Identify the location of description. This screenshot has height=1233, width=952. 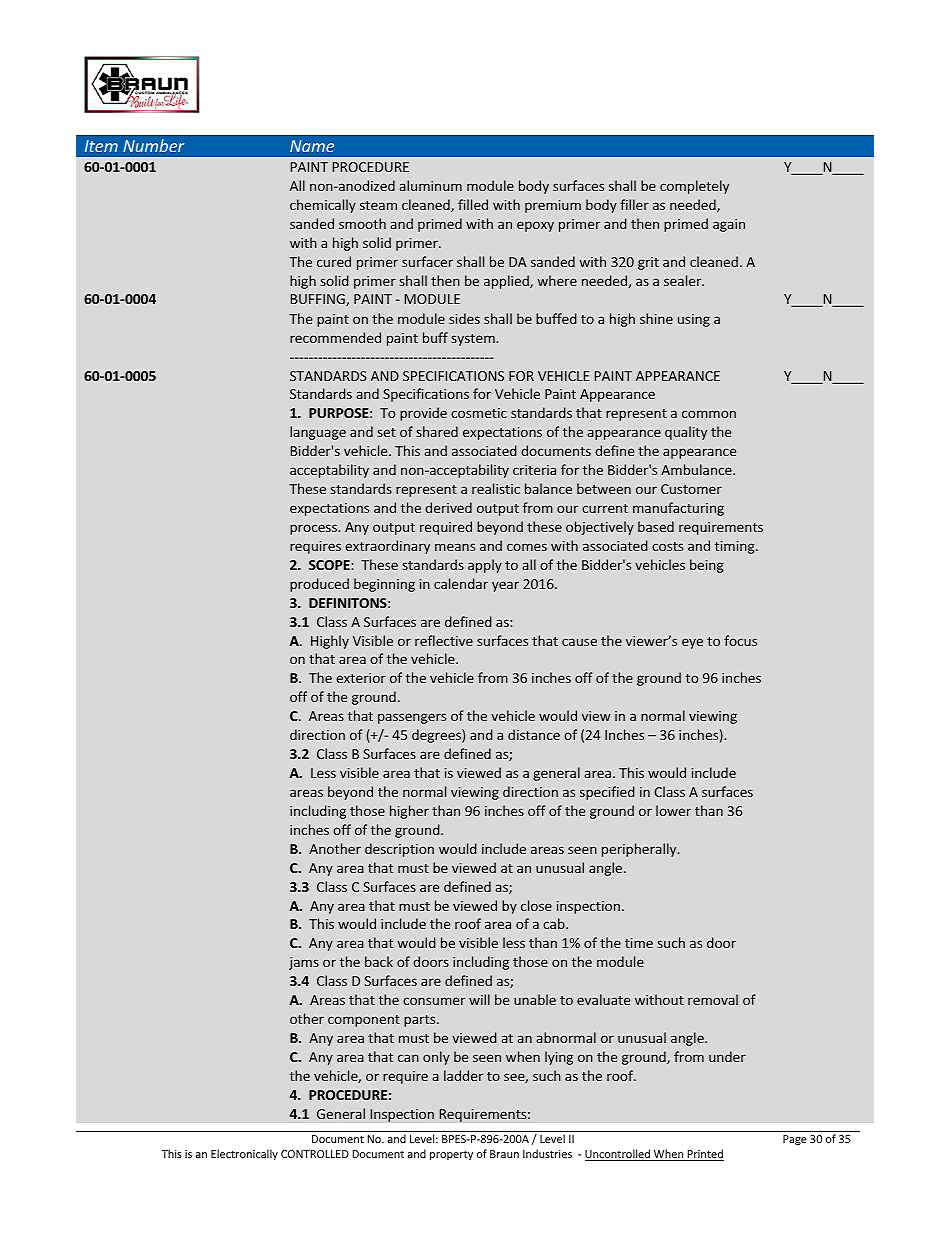
(399, 850).
